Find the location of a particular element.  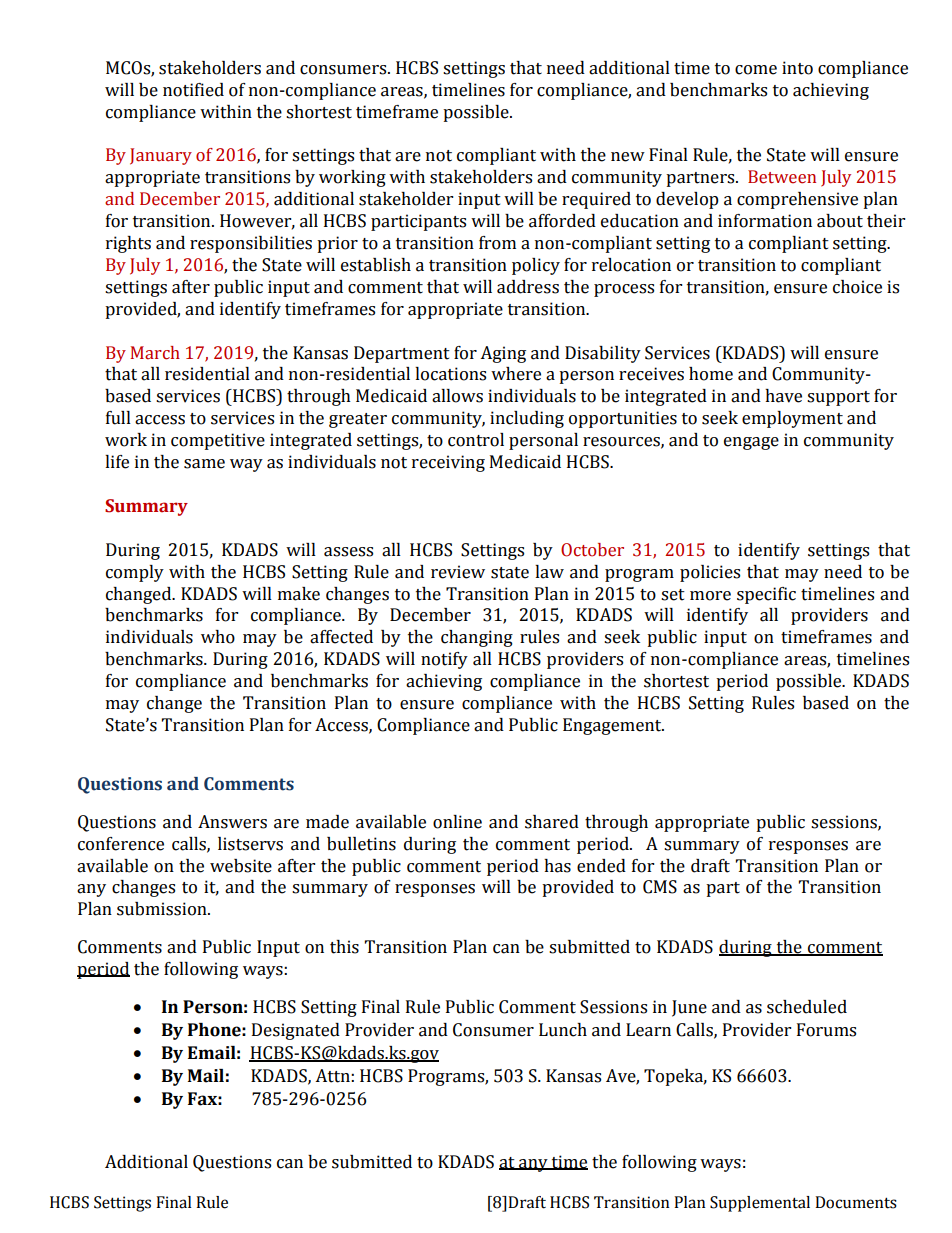

who is located at coordinates (218, 637).
